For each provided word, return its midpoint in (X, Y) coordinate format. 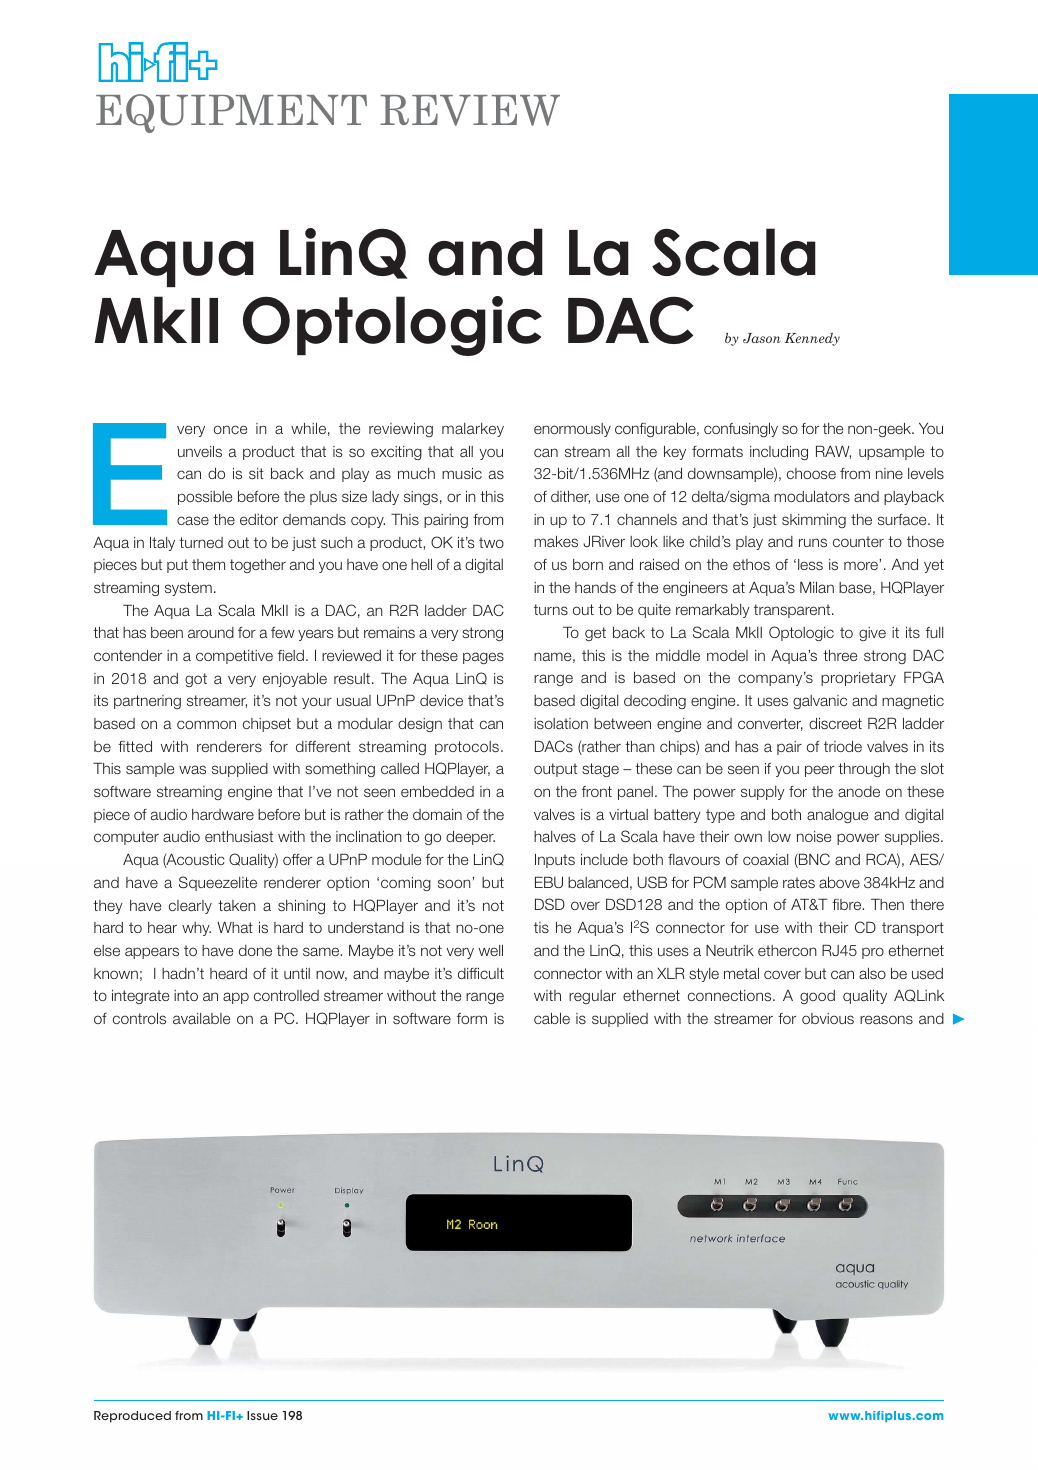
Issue (262, 1415)
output (555, 770)
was (192, 769)
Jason (762, 338)
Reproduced (132, 1417)
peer (819, 771)
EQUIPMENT (231, 113)
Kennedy (812, 339)
